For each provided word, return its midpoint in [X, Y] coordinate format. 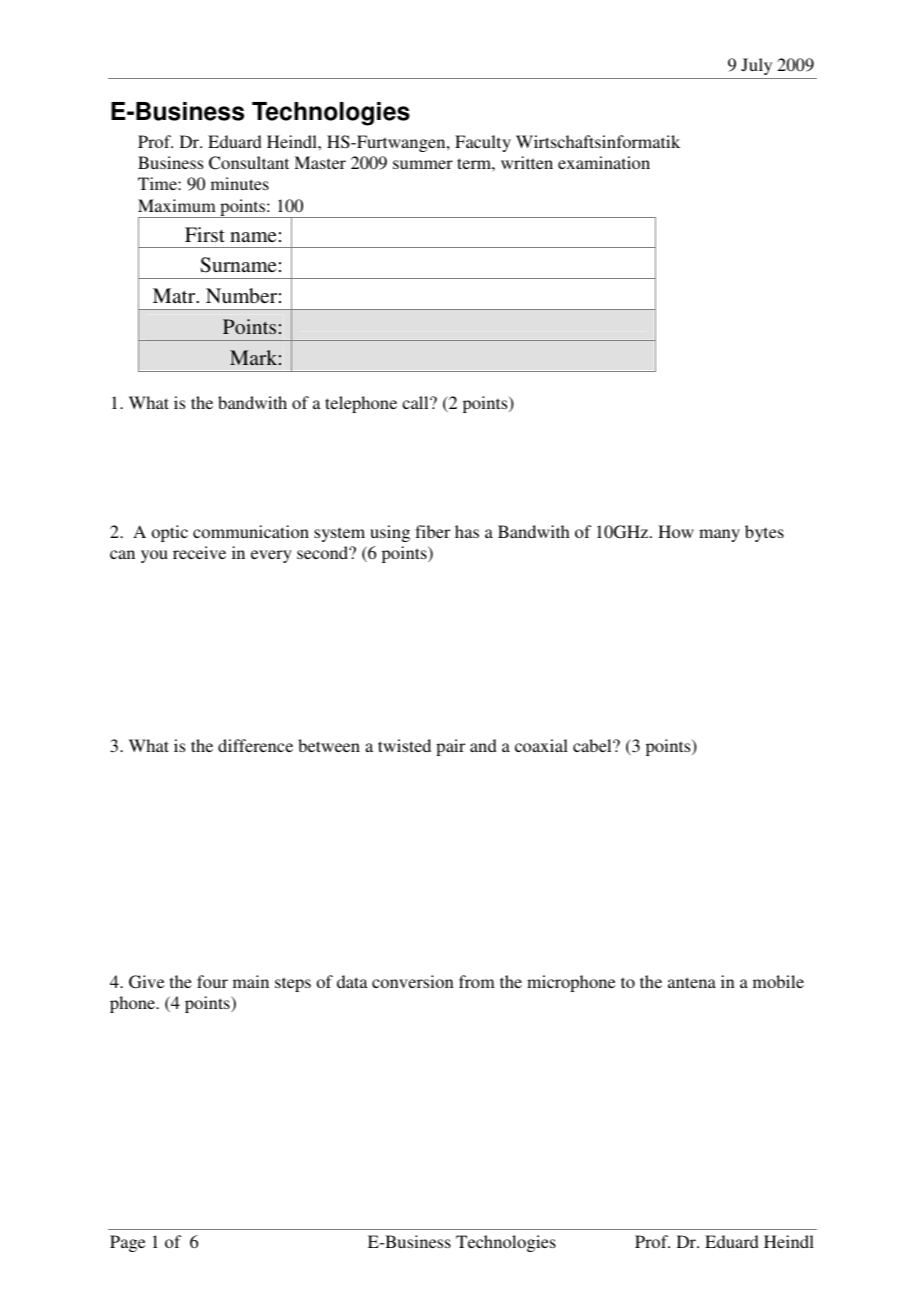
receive [199, 552]
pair [450, 747]
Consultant [249, 163]
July [756, 66]
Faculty [483, 143]
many [719, 535]
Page [127, 1243]
